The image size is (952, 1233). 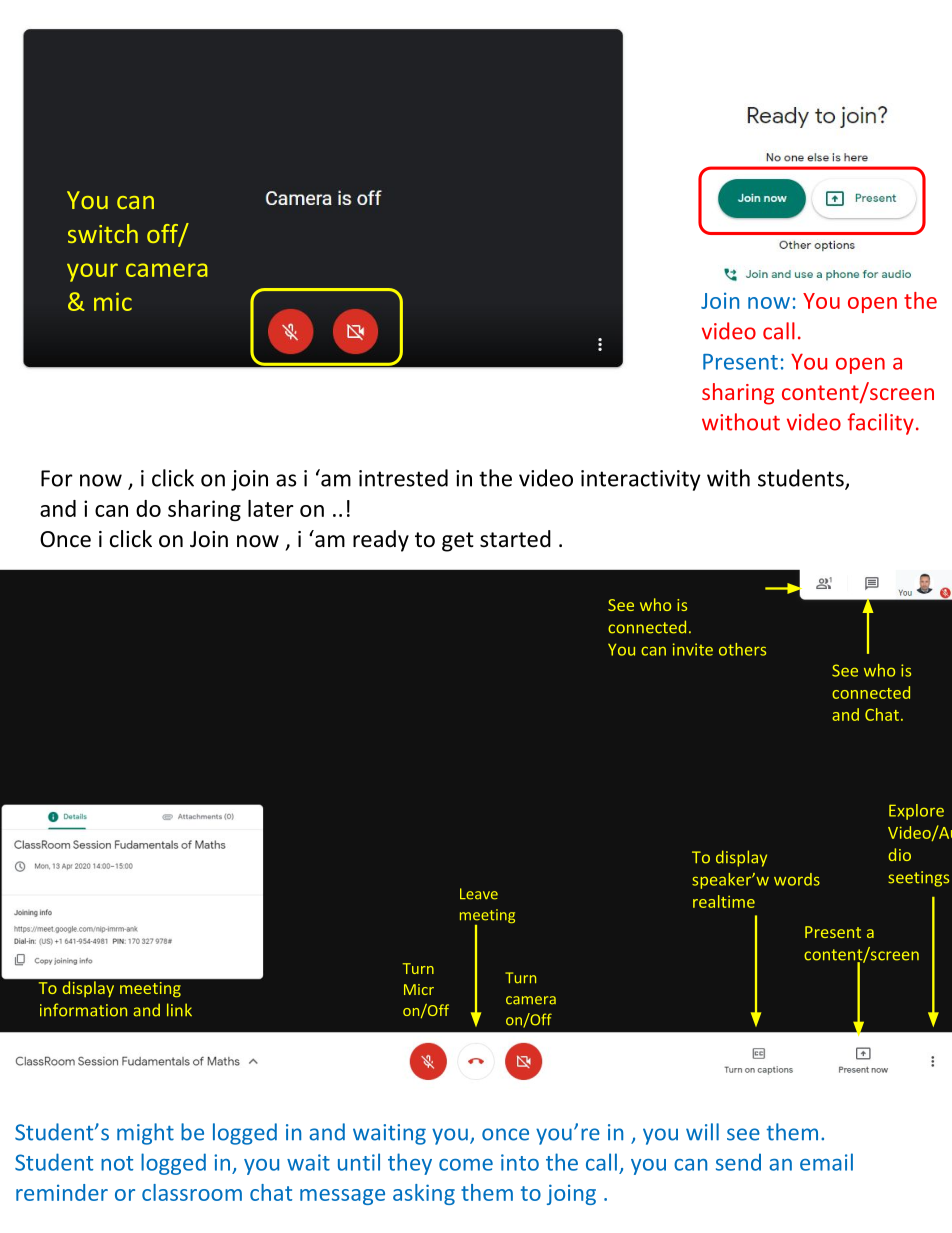 What do you see at coordinates (271, 508) in the document?
I see `later` at bounding box center [271, 508].
